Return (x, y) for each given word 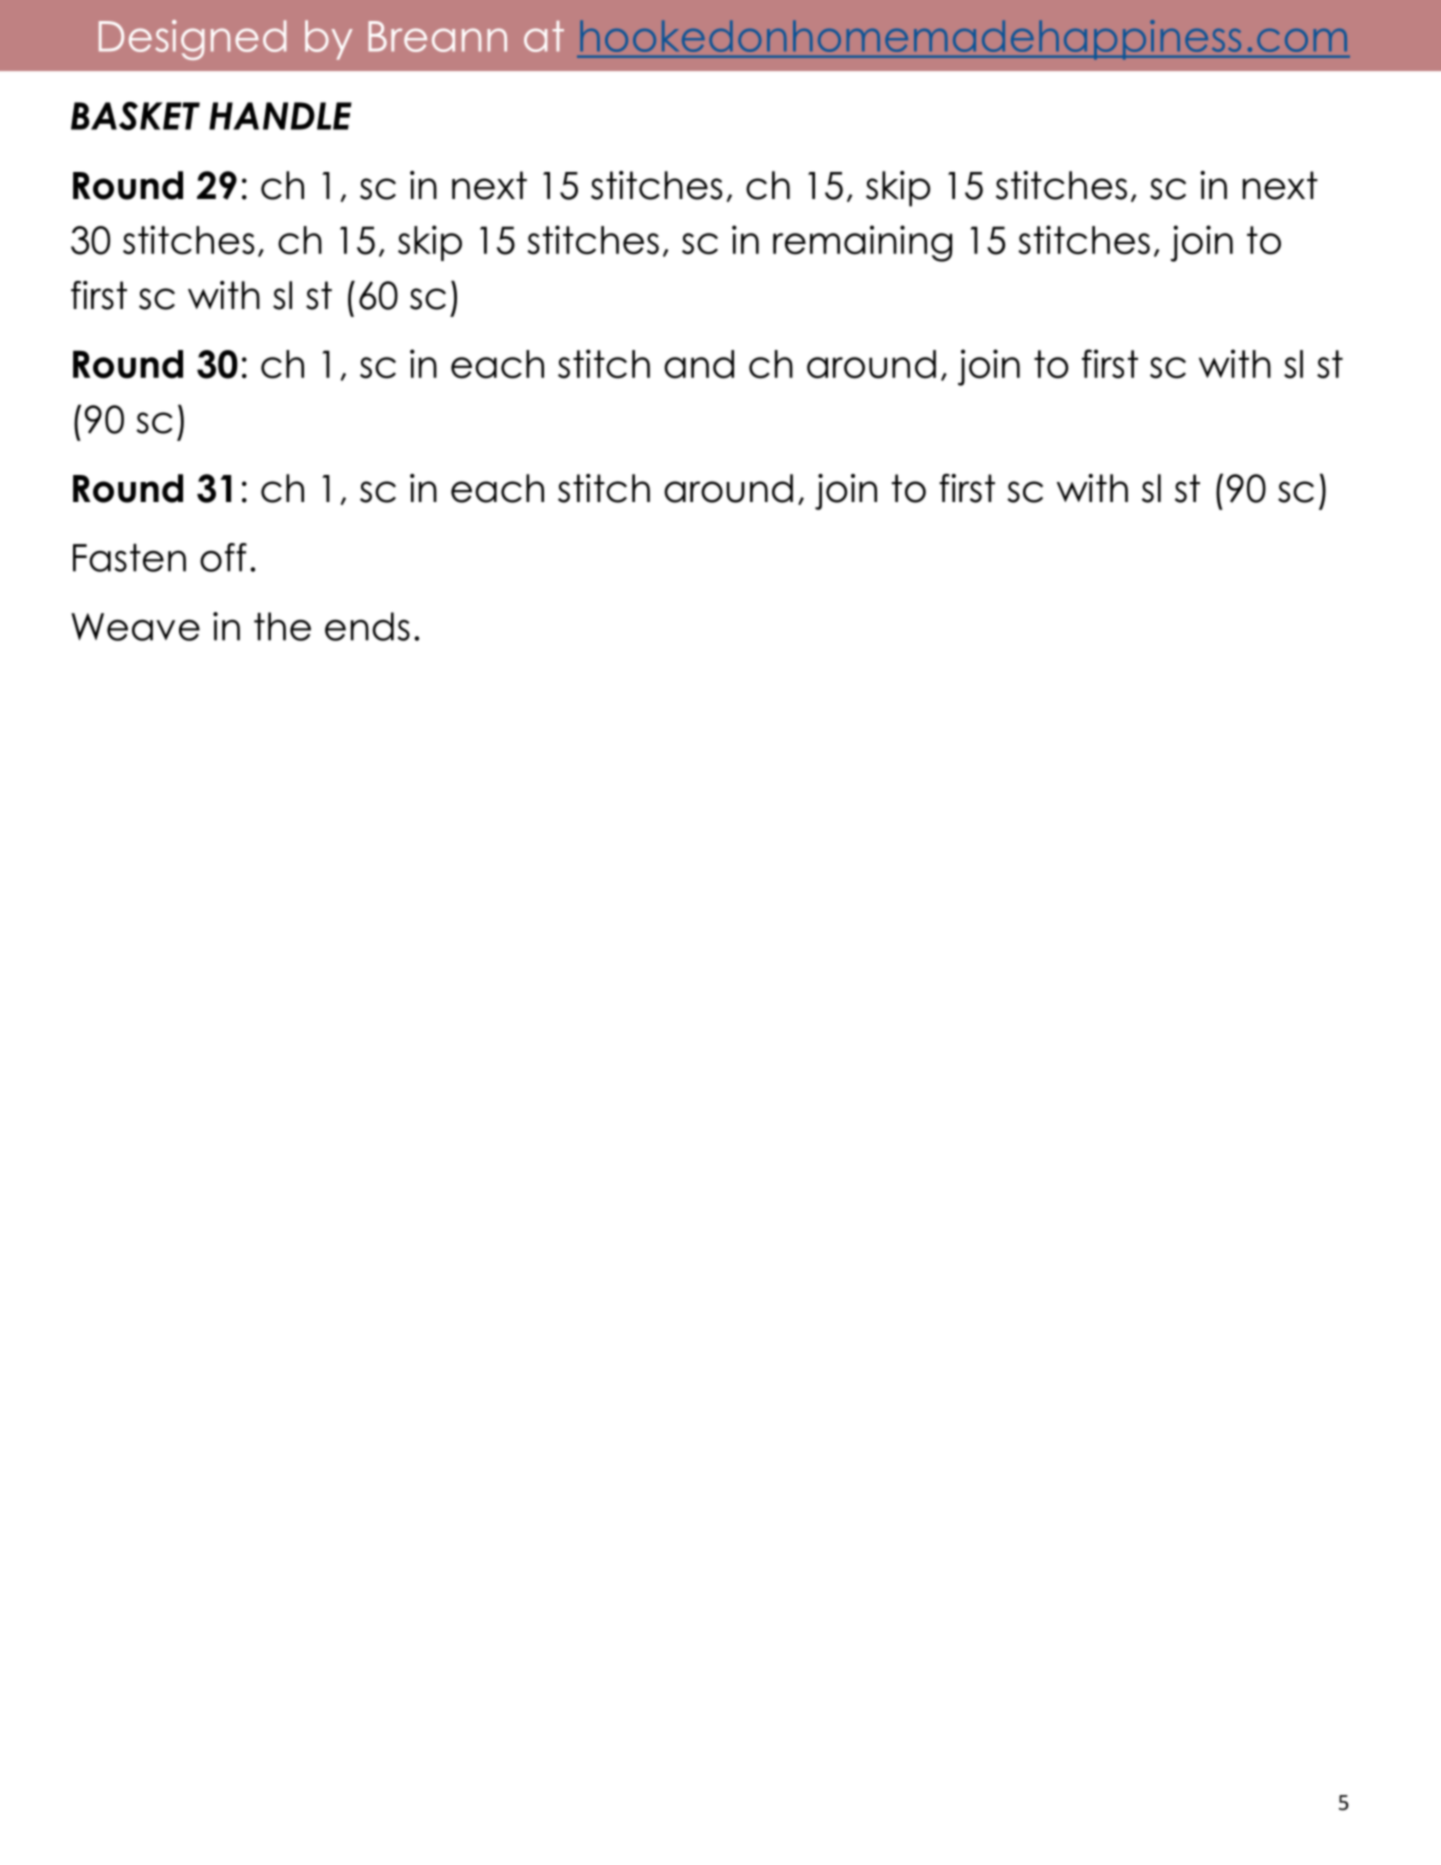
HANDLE (280, 116)
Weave (135, 627)
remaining (862, 243)
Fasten (129, 558)
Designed (192, 40)
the (282, 626)
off (223, 557)
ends (367, 626)
